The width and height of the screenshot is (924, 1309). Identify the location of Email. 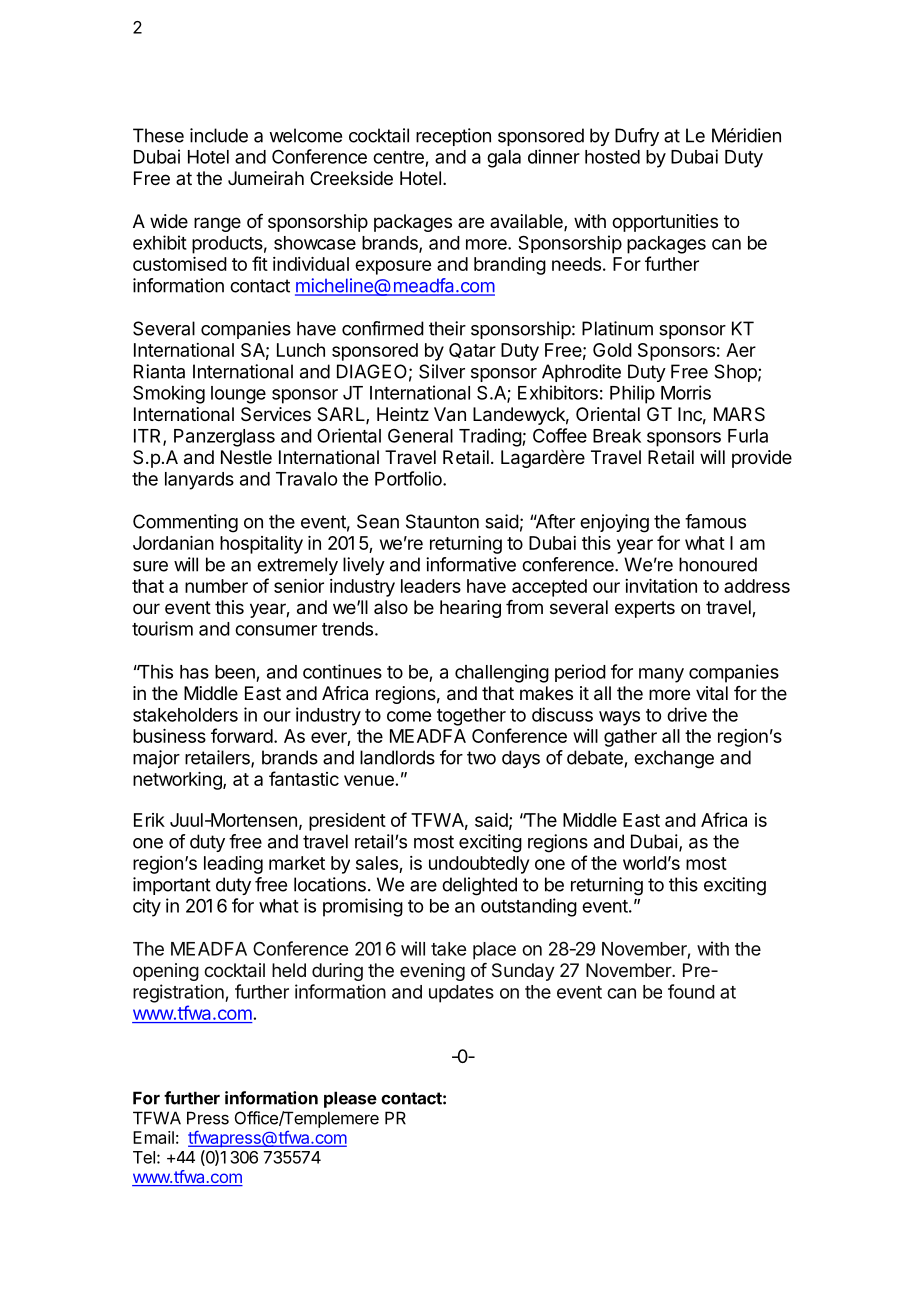
(153, 1137).
